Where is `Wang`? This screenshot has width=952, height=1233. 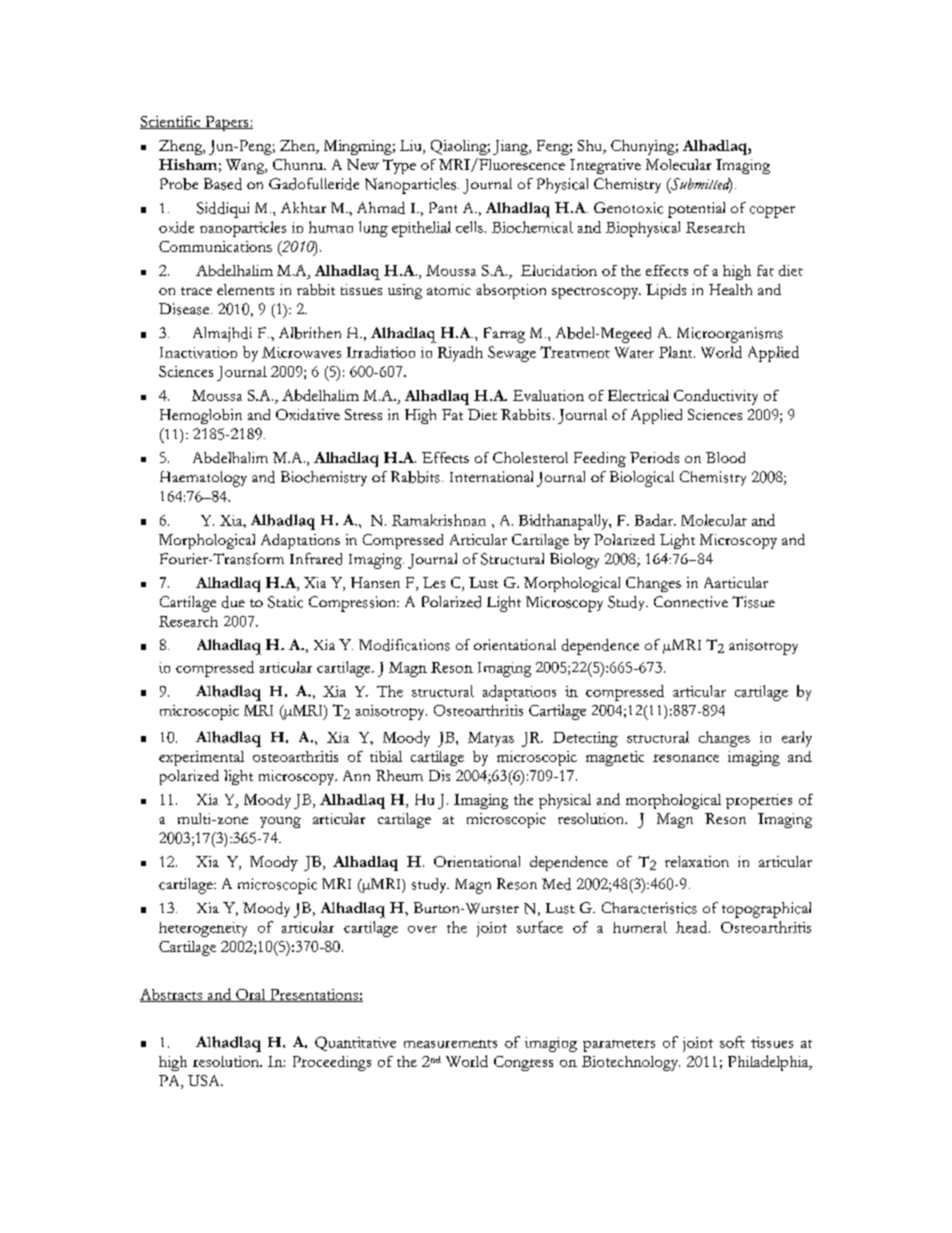 Wang is located at coordinates (246, 166).
